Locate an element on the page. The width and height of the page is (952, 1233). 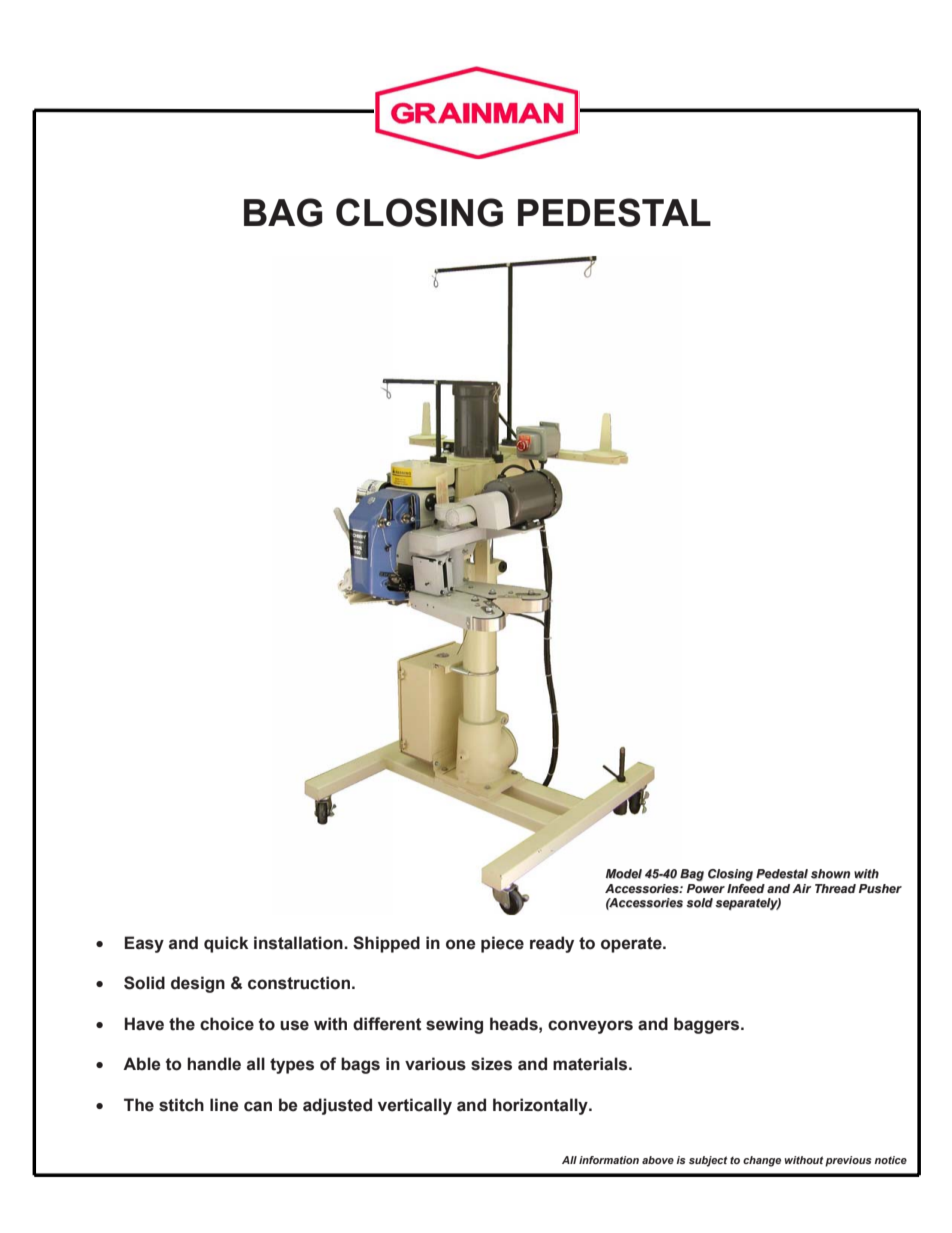
operate is located at coordinates (632, 945).
